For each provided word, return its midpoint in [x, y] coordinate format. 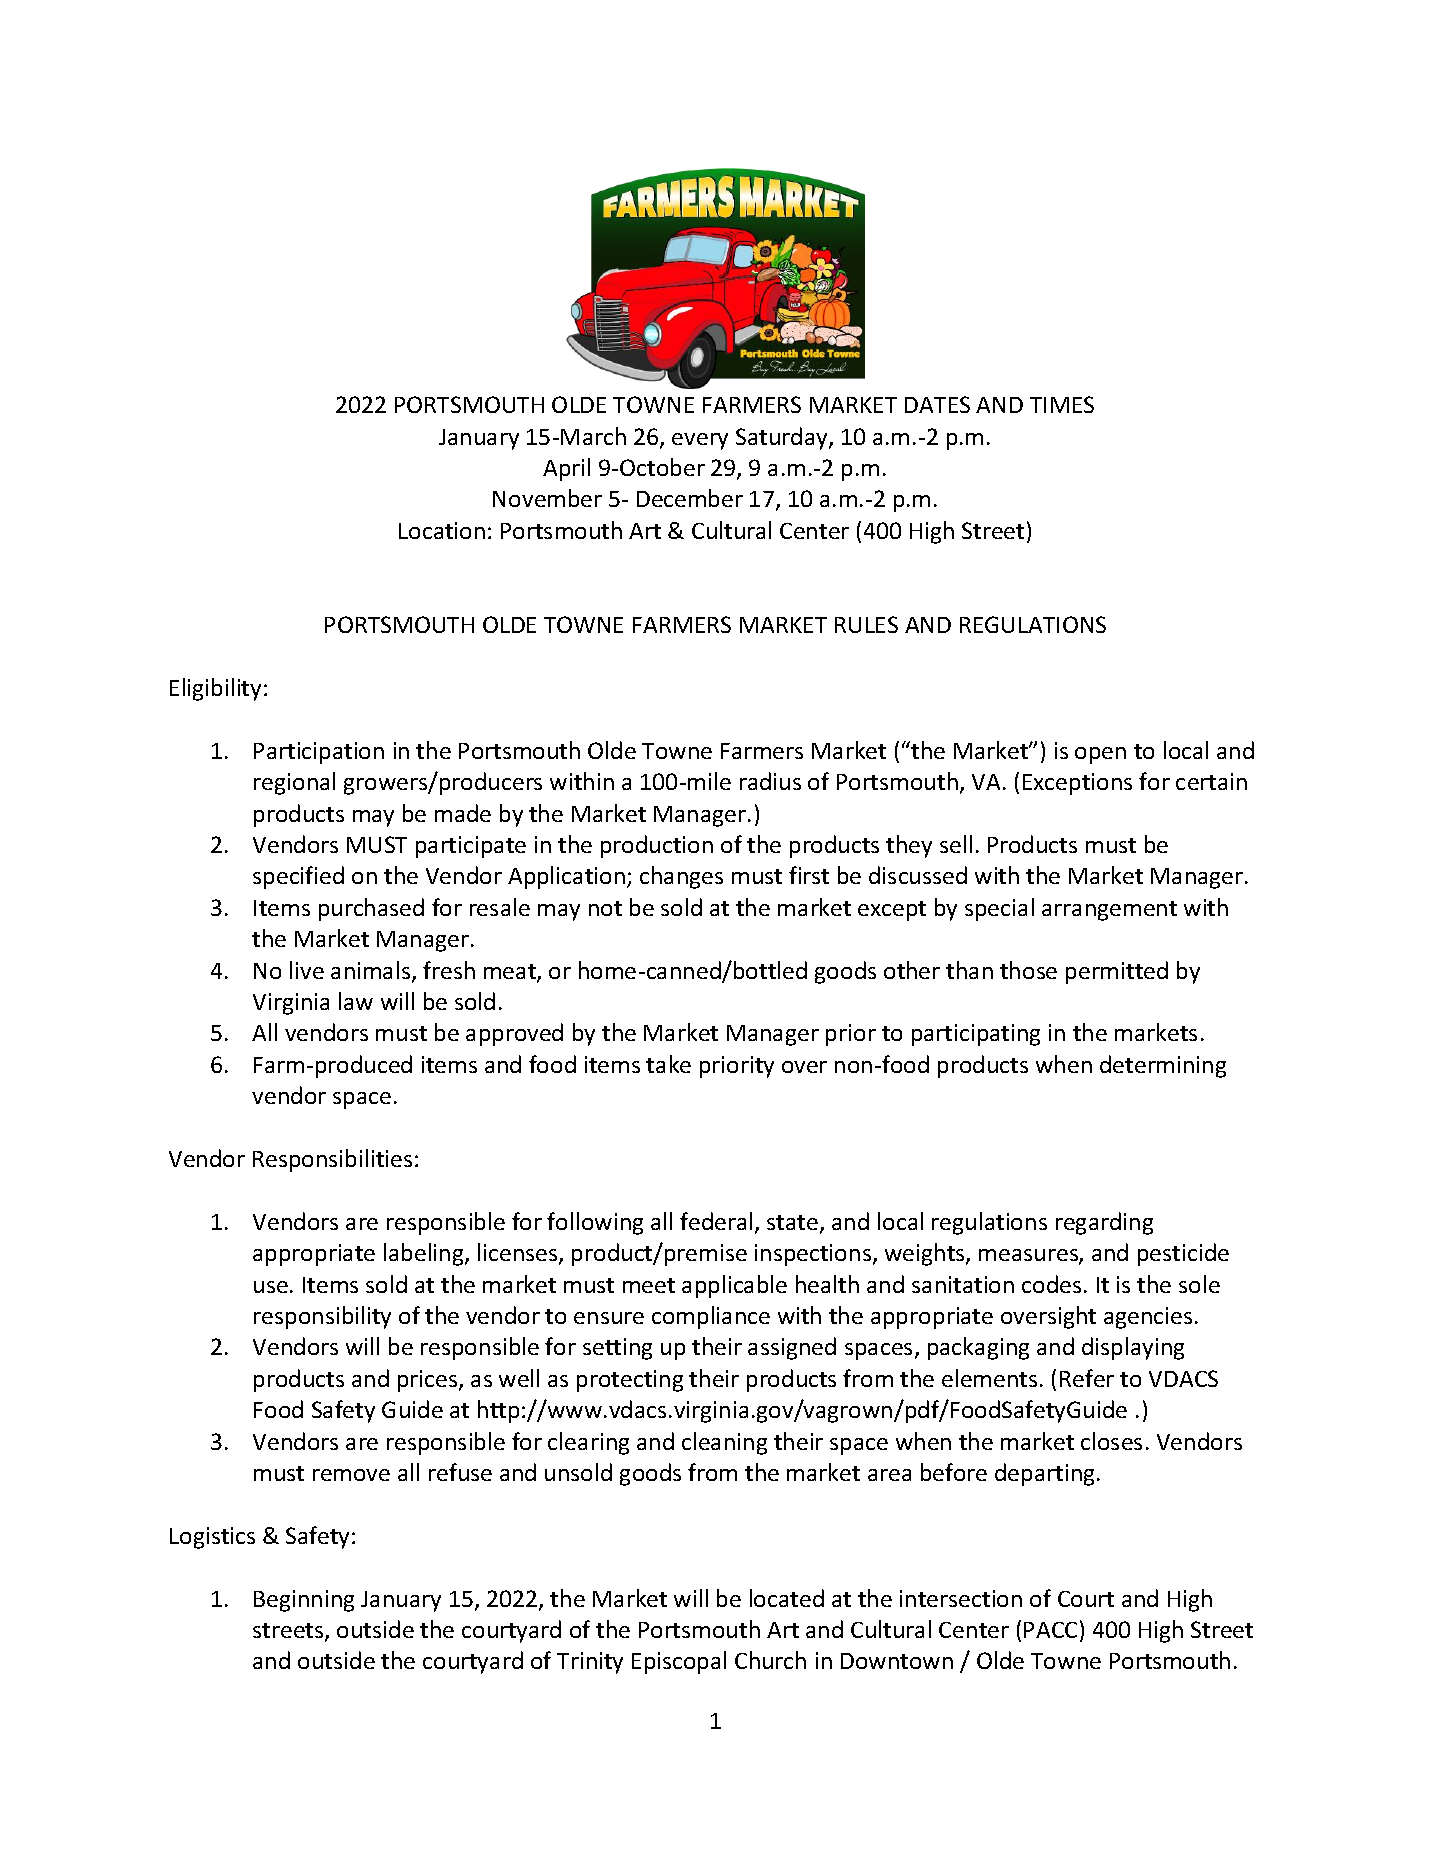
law [356, 1001]
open [1100, 755]
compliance [711, 1317]
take [668, 1064]
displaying [1133, 1348]
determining [1163, 1066]
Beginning [304, 1601]
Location [442, 530]
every [700, 441]
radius [770, 781]
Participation [319, 753]
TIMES [1062, 404]
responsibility [322, 1317]
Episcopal [679, 1662]
